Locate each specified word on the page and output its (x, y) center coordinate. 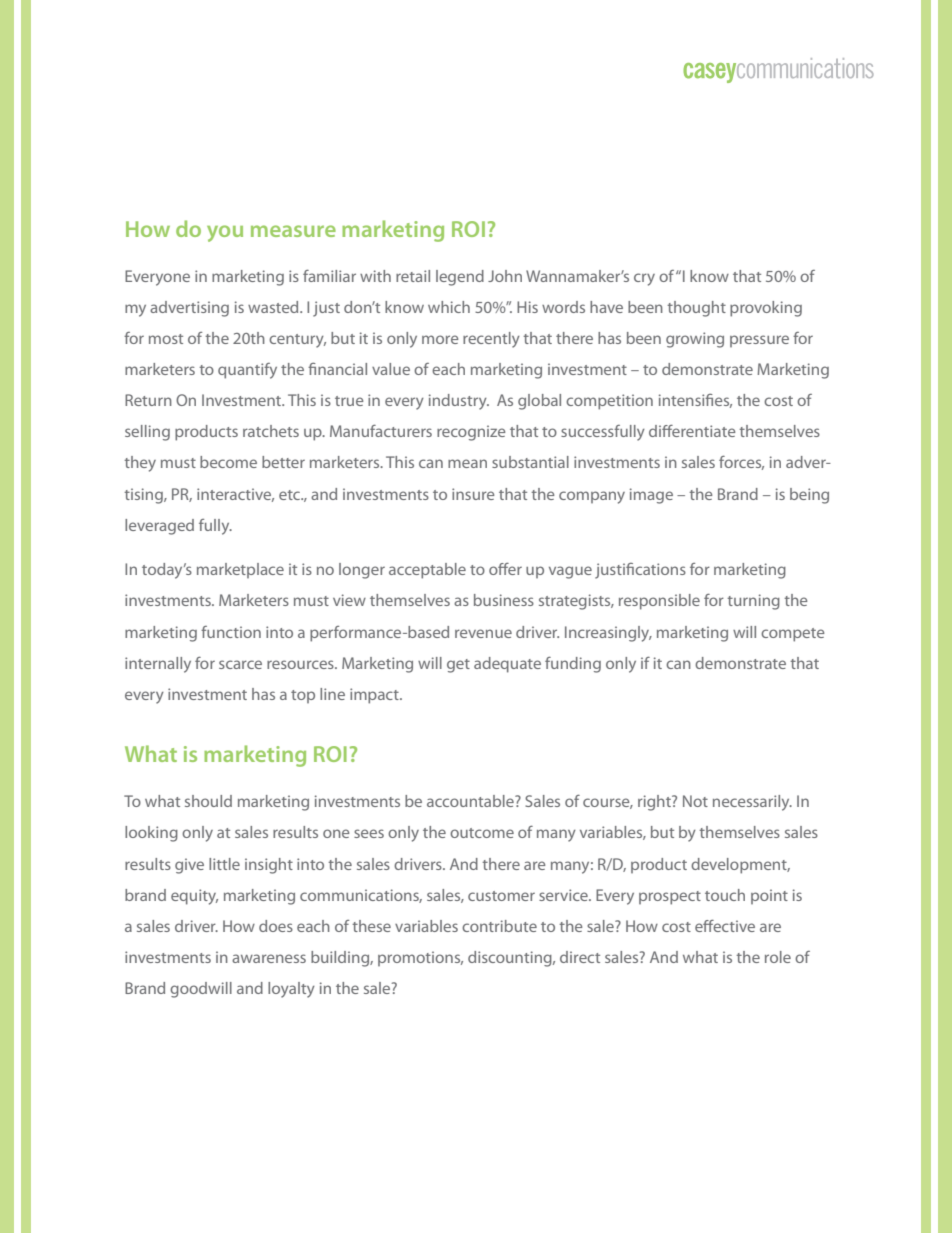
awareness (269, 958)
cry (644, 279)
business (504, 600)
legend (460, 278)
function (231, 632)
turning (753, 602)
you (225, 233)
